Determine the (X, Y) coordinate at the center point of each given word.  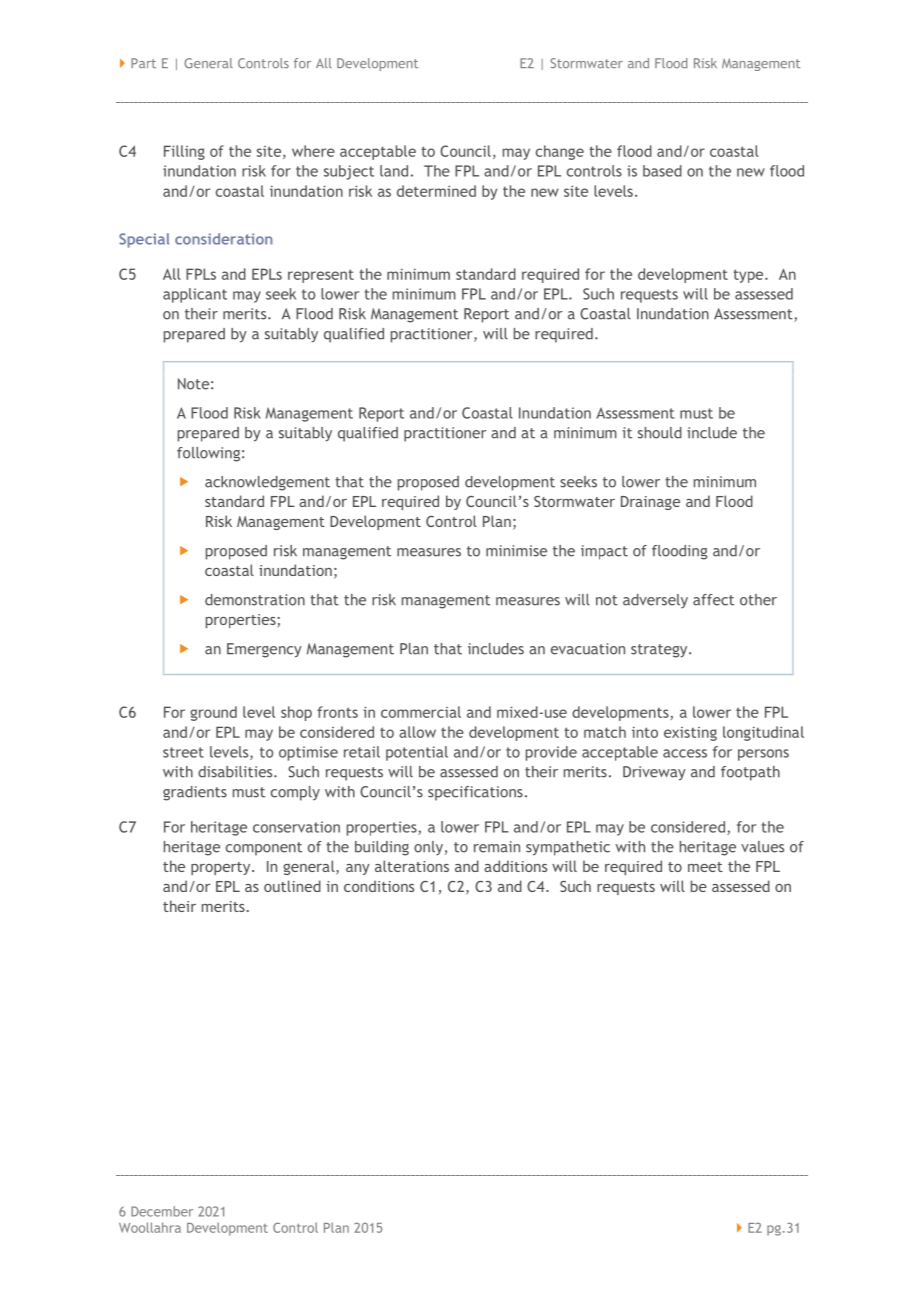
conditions (379, 886)
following (208, 454)
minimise (516, 551)
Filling (184, 152)
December (162, 1211)
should (660, 433)
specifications (475, 793)
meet (705, 867)
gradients (195, 793)
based (662, 171)
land (394, 171)
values (762, 847)
